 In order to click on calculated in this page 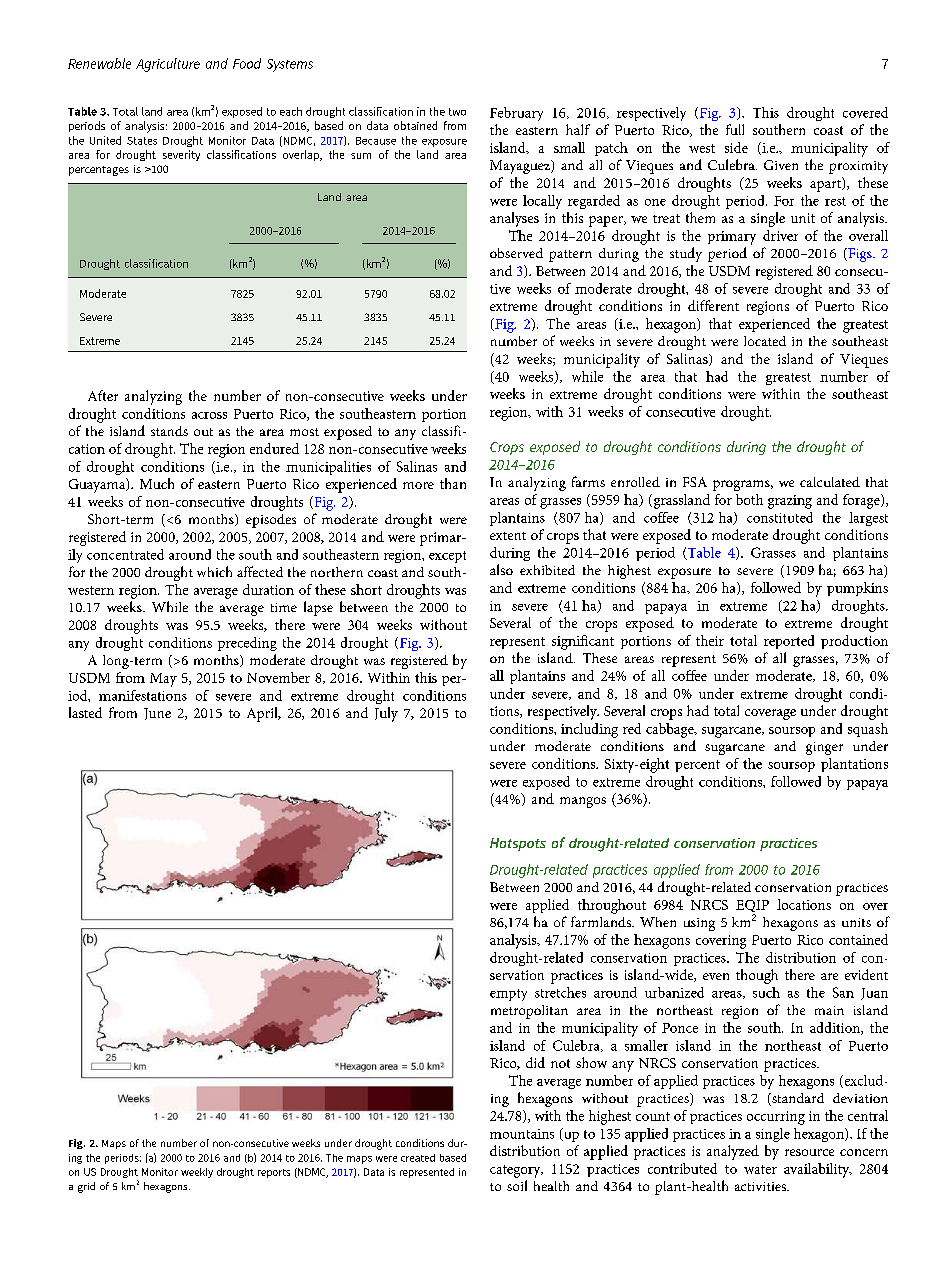, I will do `click(830, 482)`.
